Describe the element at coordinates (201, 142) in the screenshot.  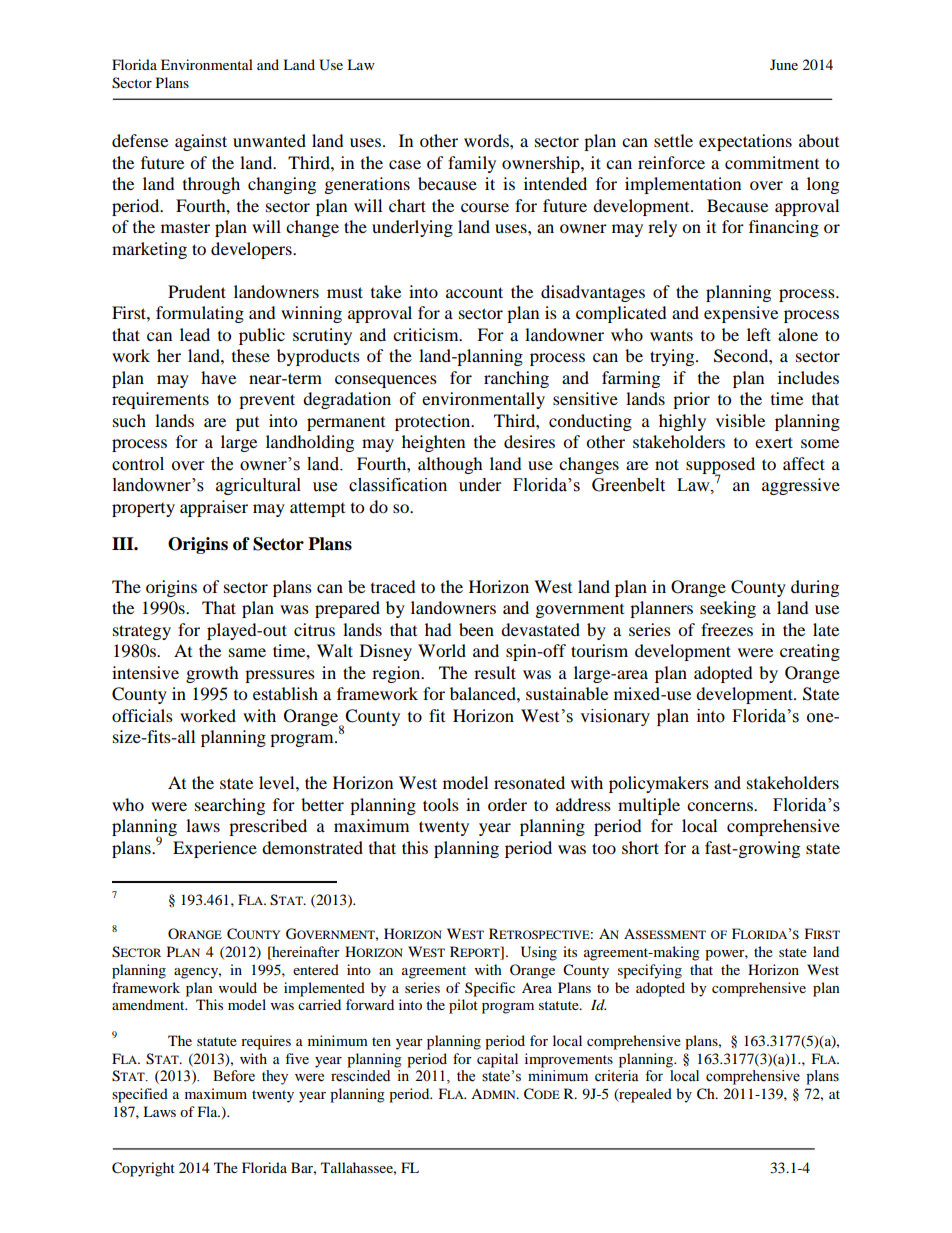
I see `against` at that location.
